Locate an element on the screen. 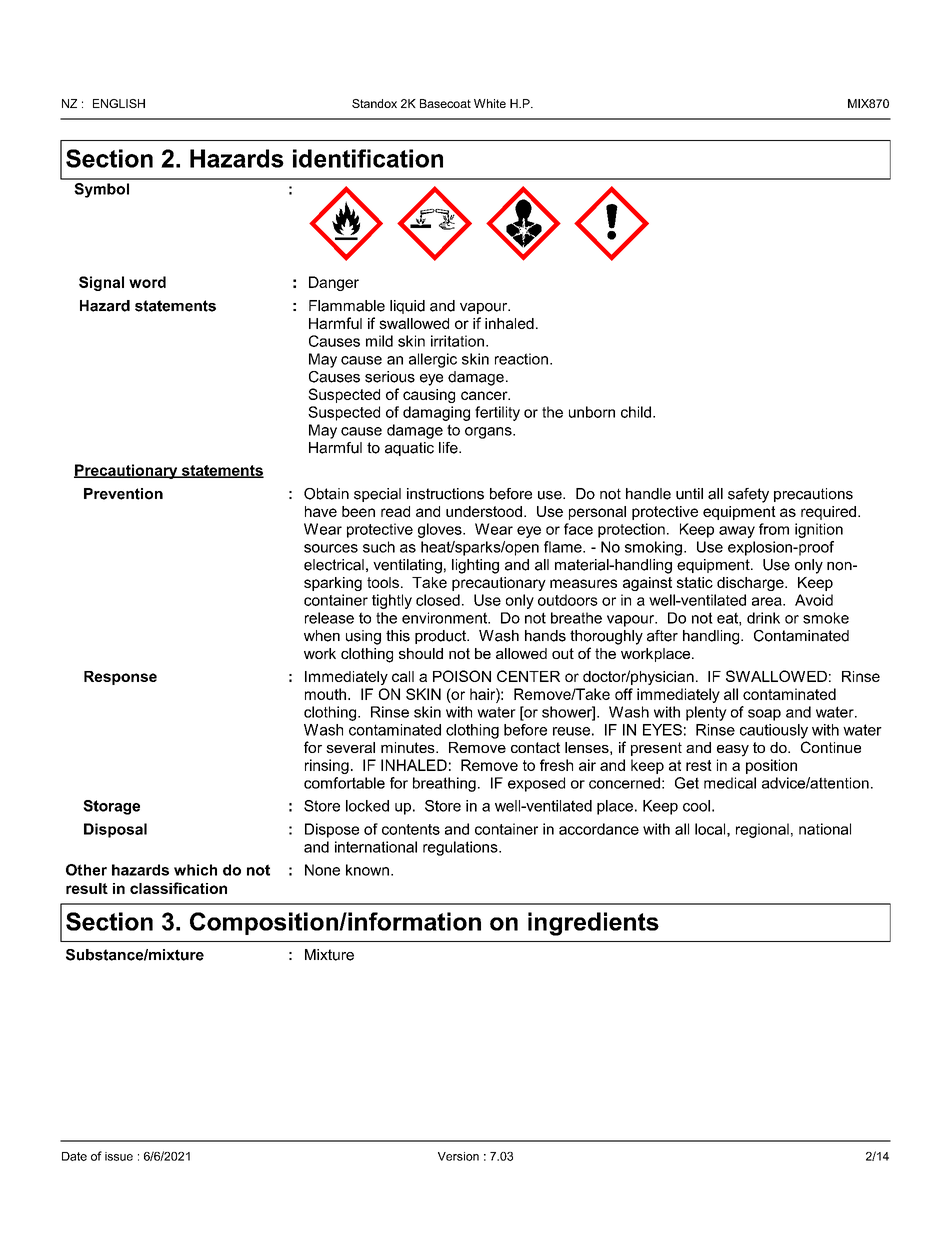  child is located at coordinates (636, 412).
